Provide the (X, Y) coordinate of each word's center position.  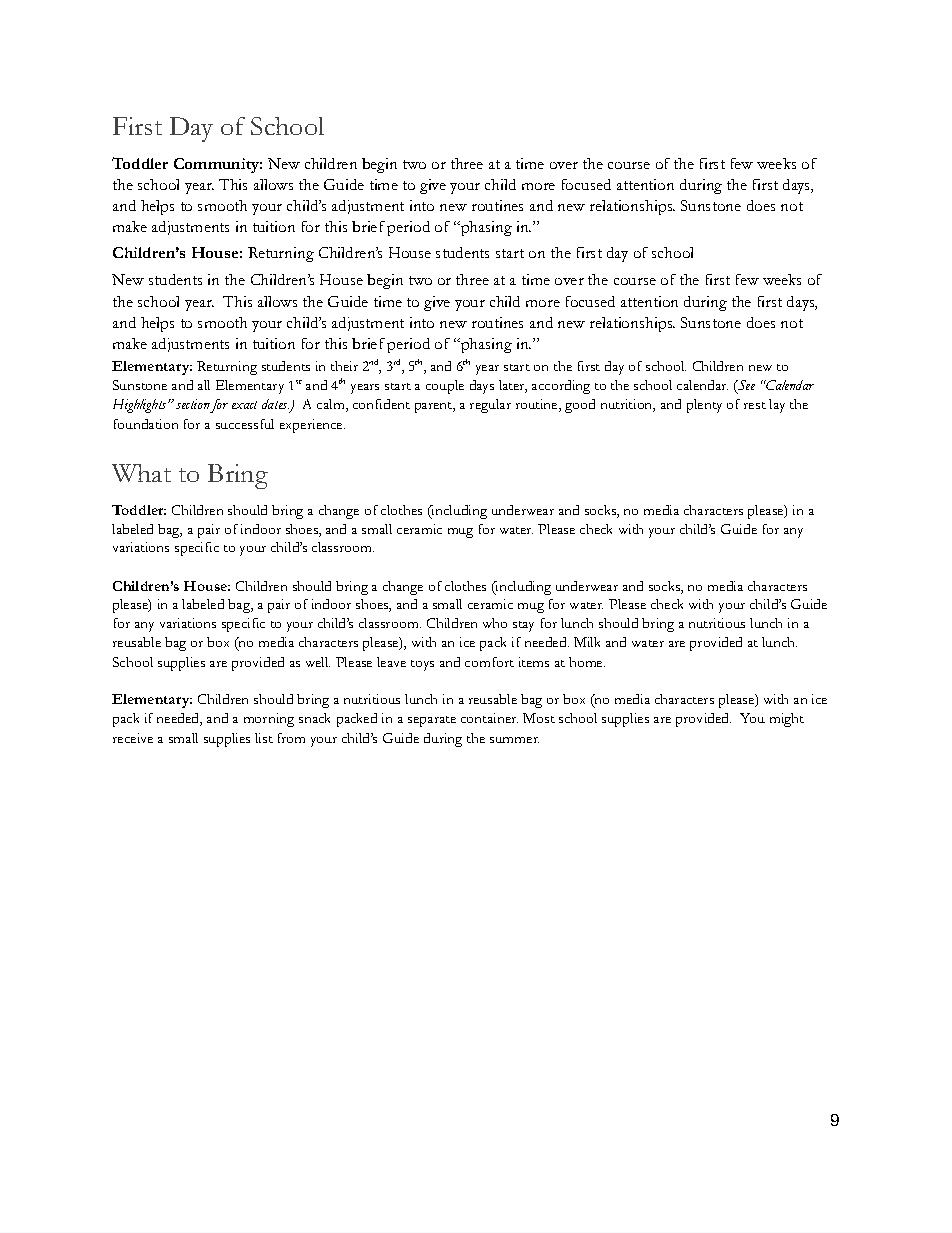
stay (523, 626)
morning (269, 720)
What (141, 473)
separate (432, 721)
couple (445, 387)
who (495, 623)
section (193, 404)
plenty (704, 406)
